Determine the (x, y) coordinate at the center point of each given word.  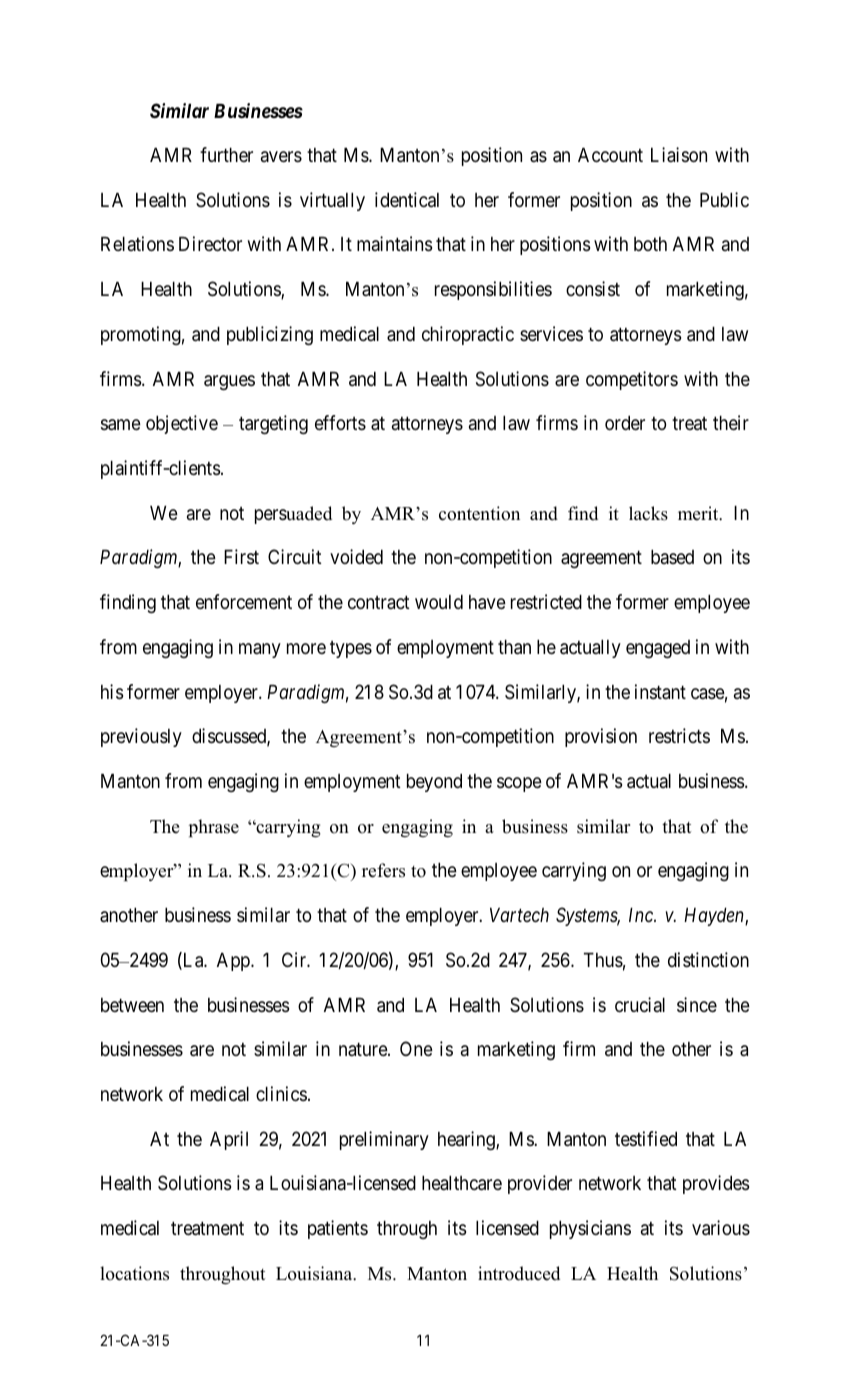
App (234, 962)
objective (182, 424)
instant (660, 691)
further (226, 154)
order (625, 423)
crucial (640, 1004)
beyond (434, 783)
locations (134, 1273)
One (416, 1048)
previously (141, 737)
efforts (340, 422)
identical (407, 199)
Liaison (679, 154)
